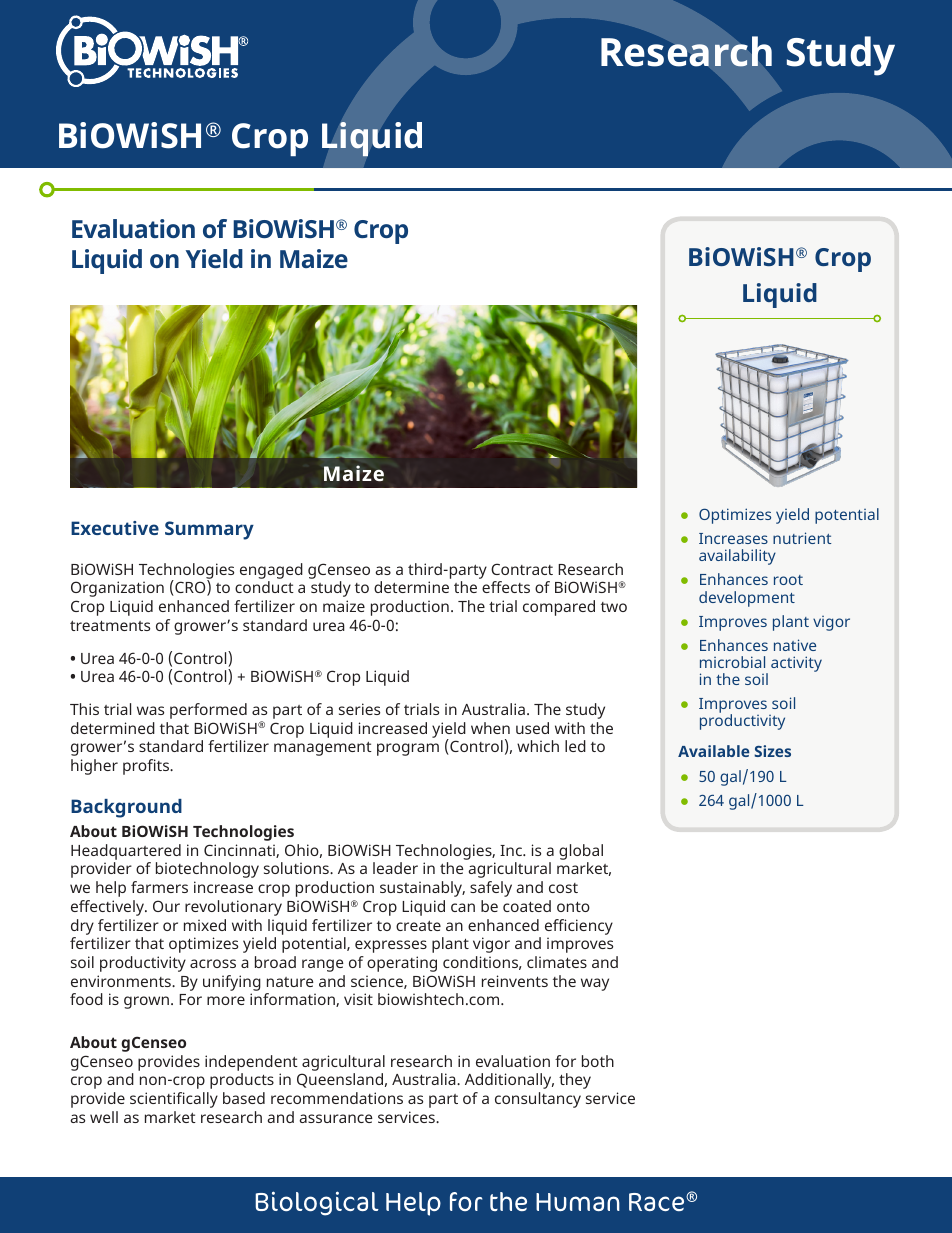 The width and height of the document is (952, 1233). What do you see at coordinates (595, 984) in the document?
I see `way` at bounding box center [595, 984].
